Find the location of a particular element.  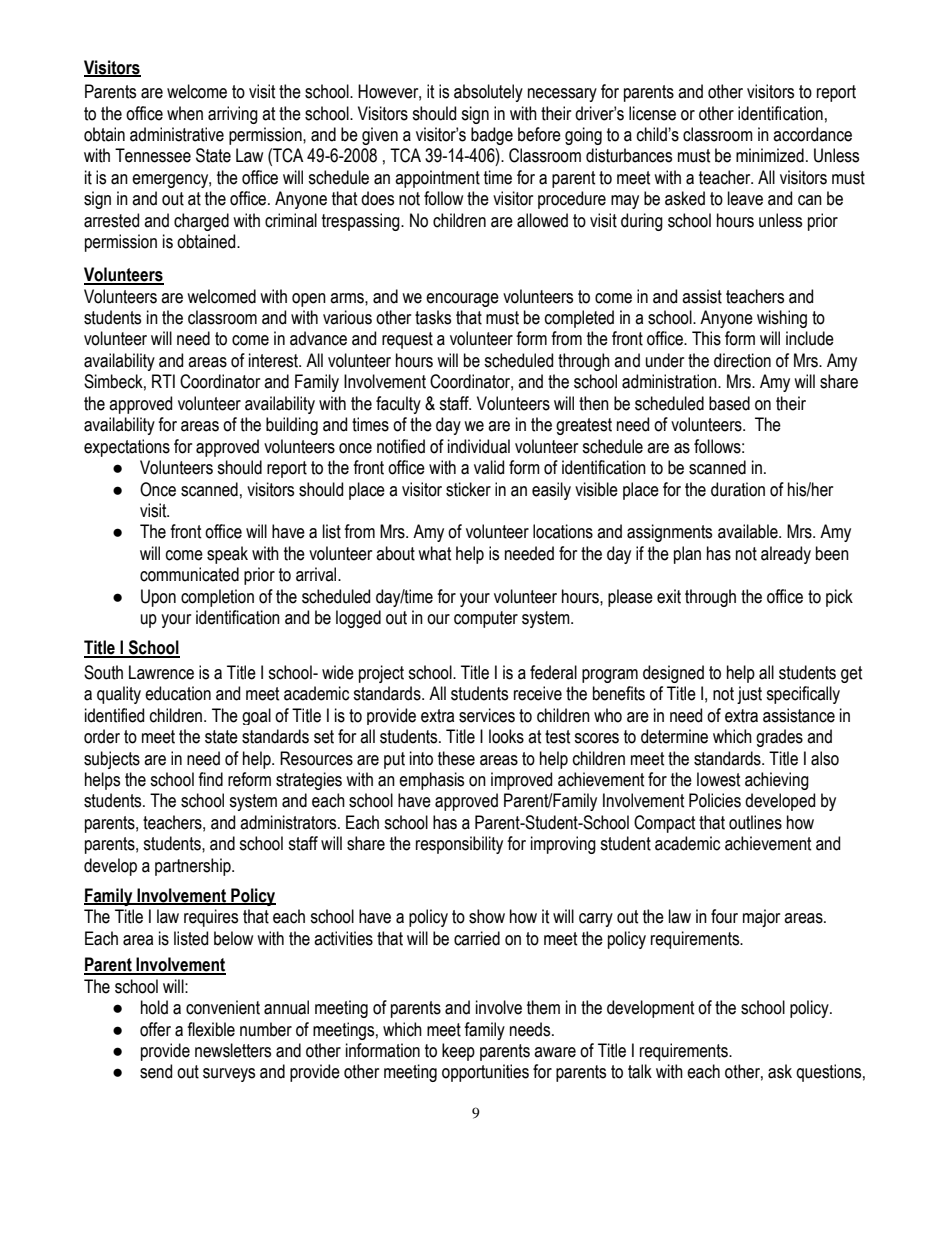

responsibility is located at coordinates (459, 845).
